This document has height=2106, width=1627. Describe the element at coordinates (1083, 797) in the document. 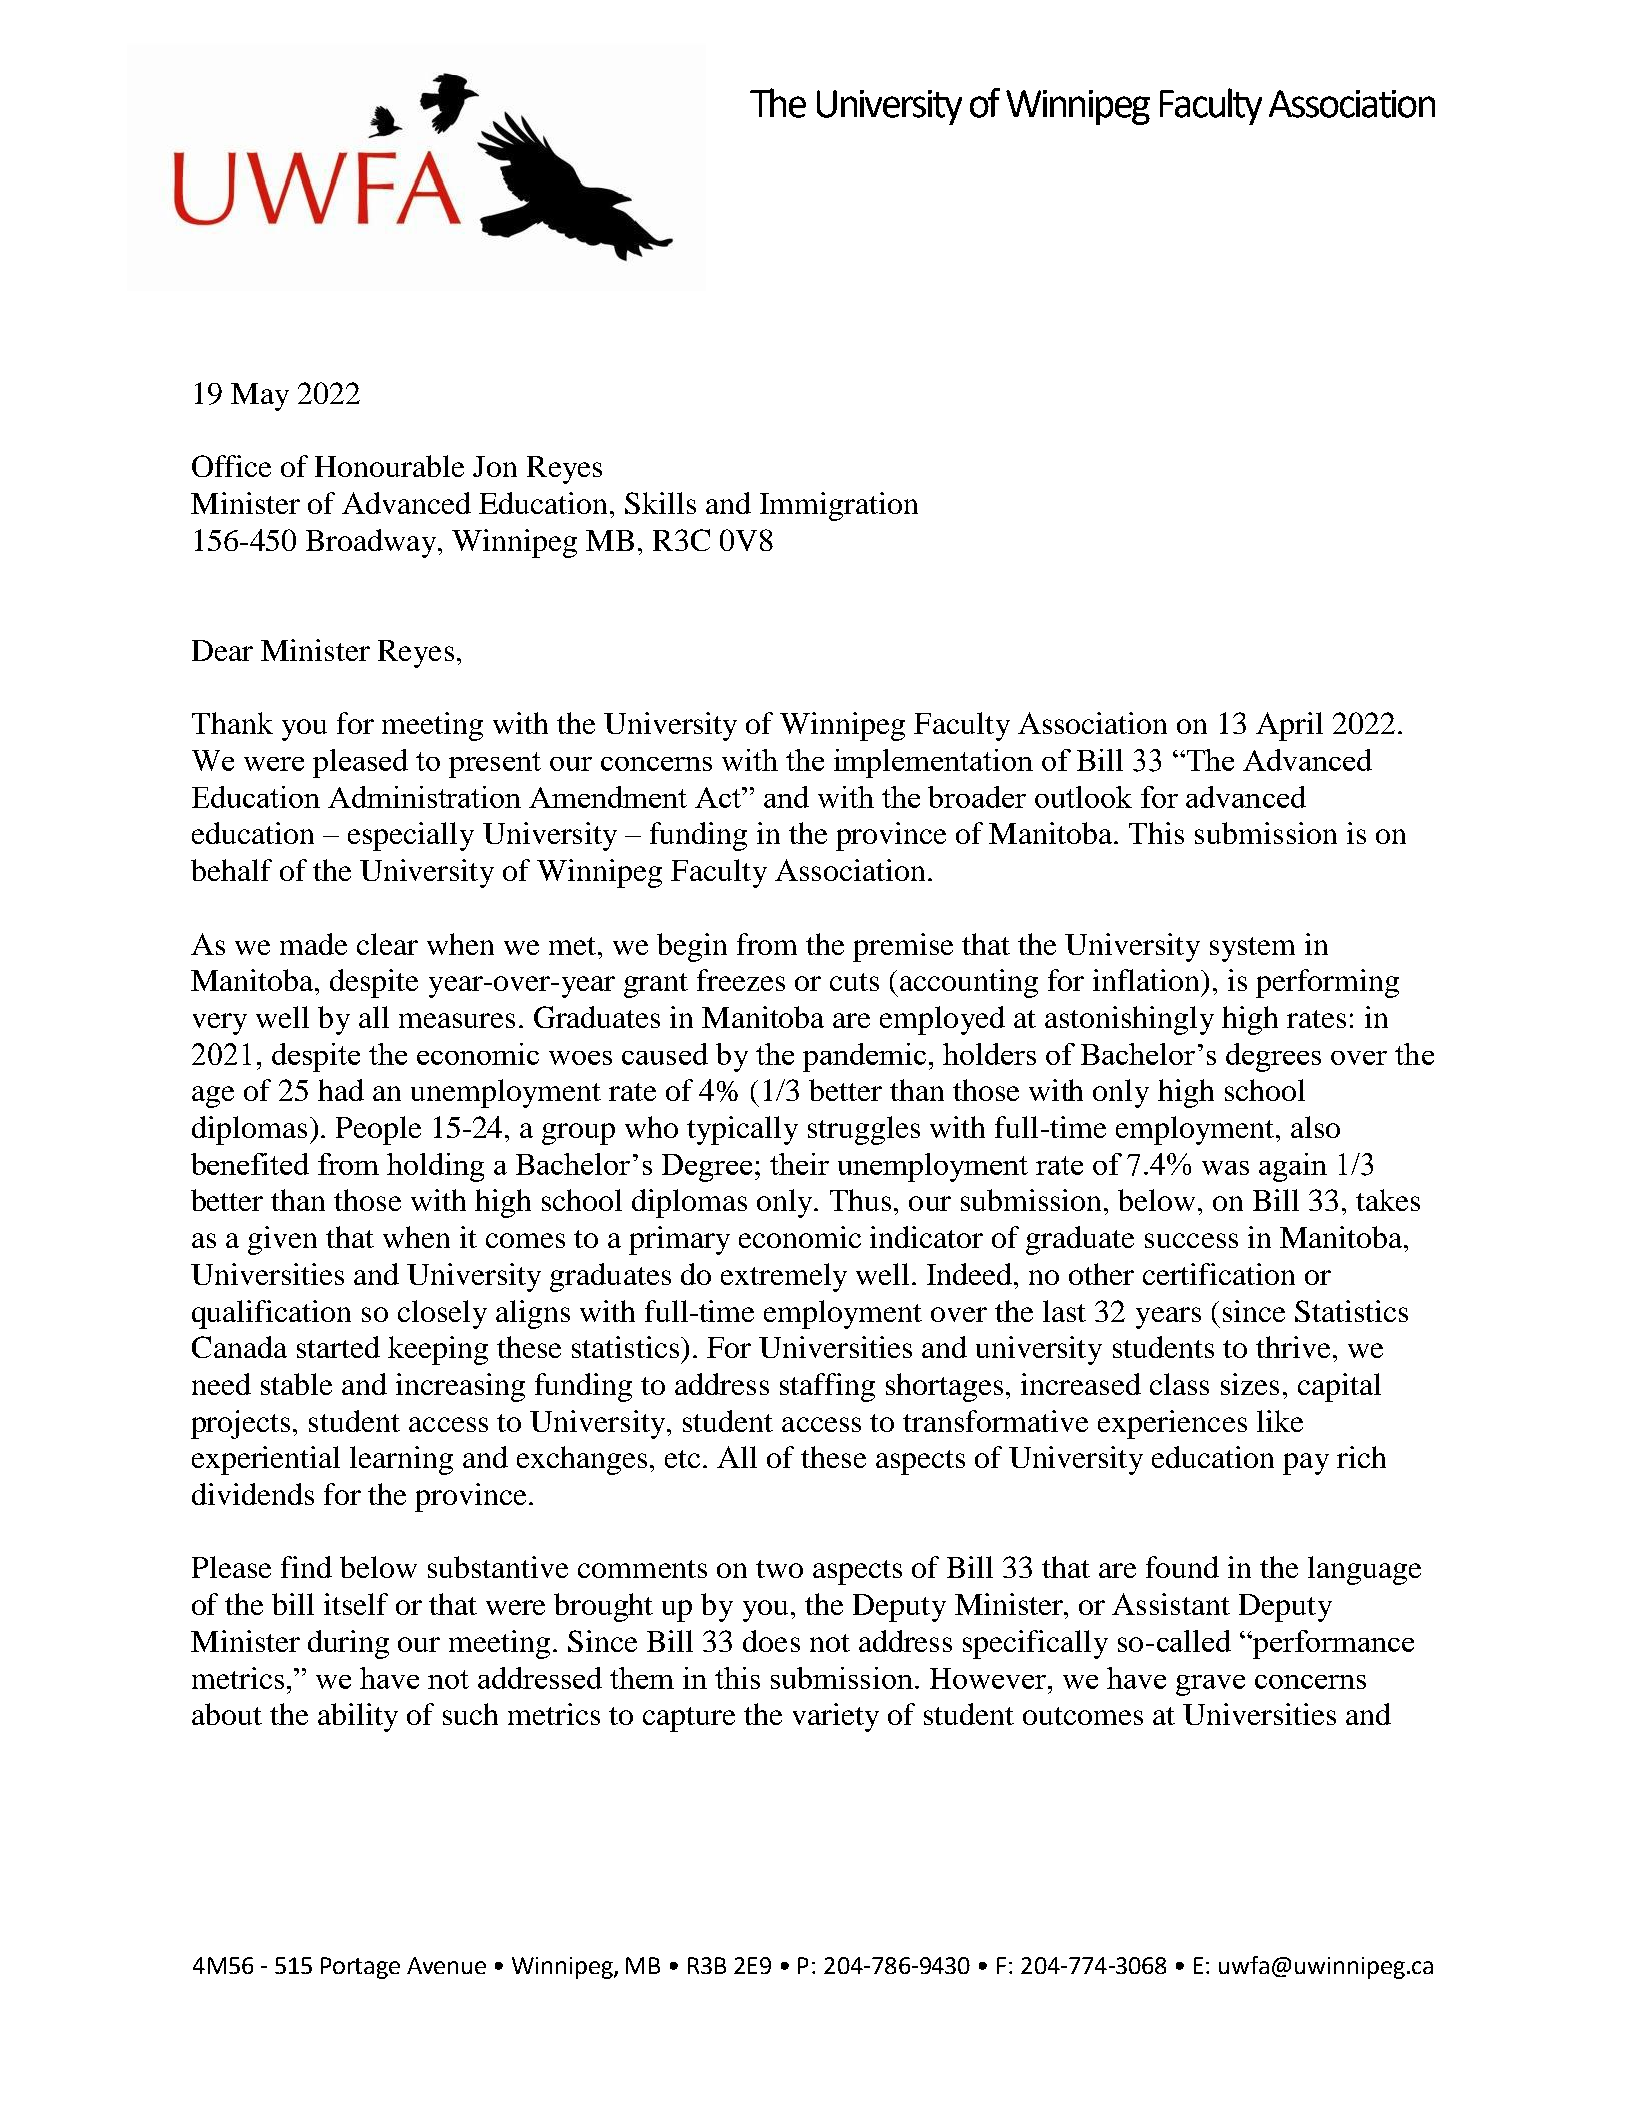

I see `outlook` at that location.
